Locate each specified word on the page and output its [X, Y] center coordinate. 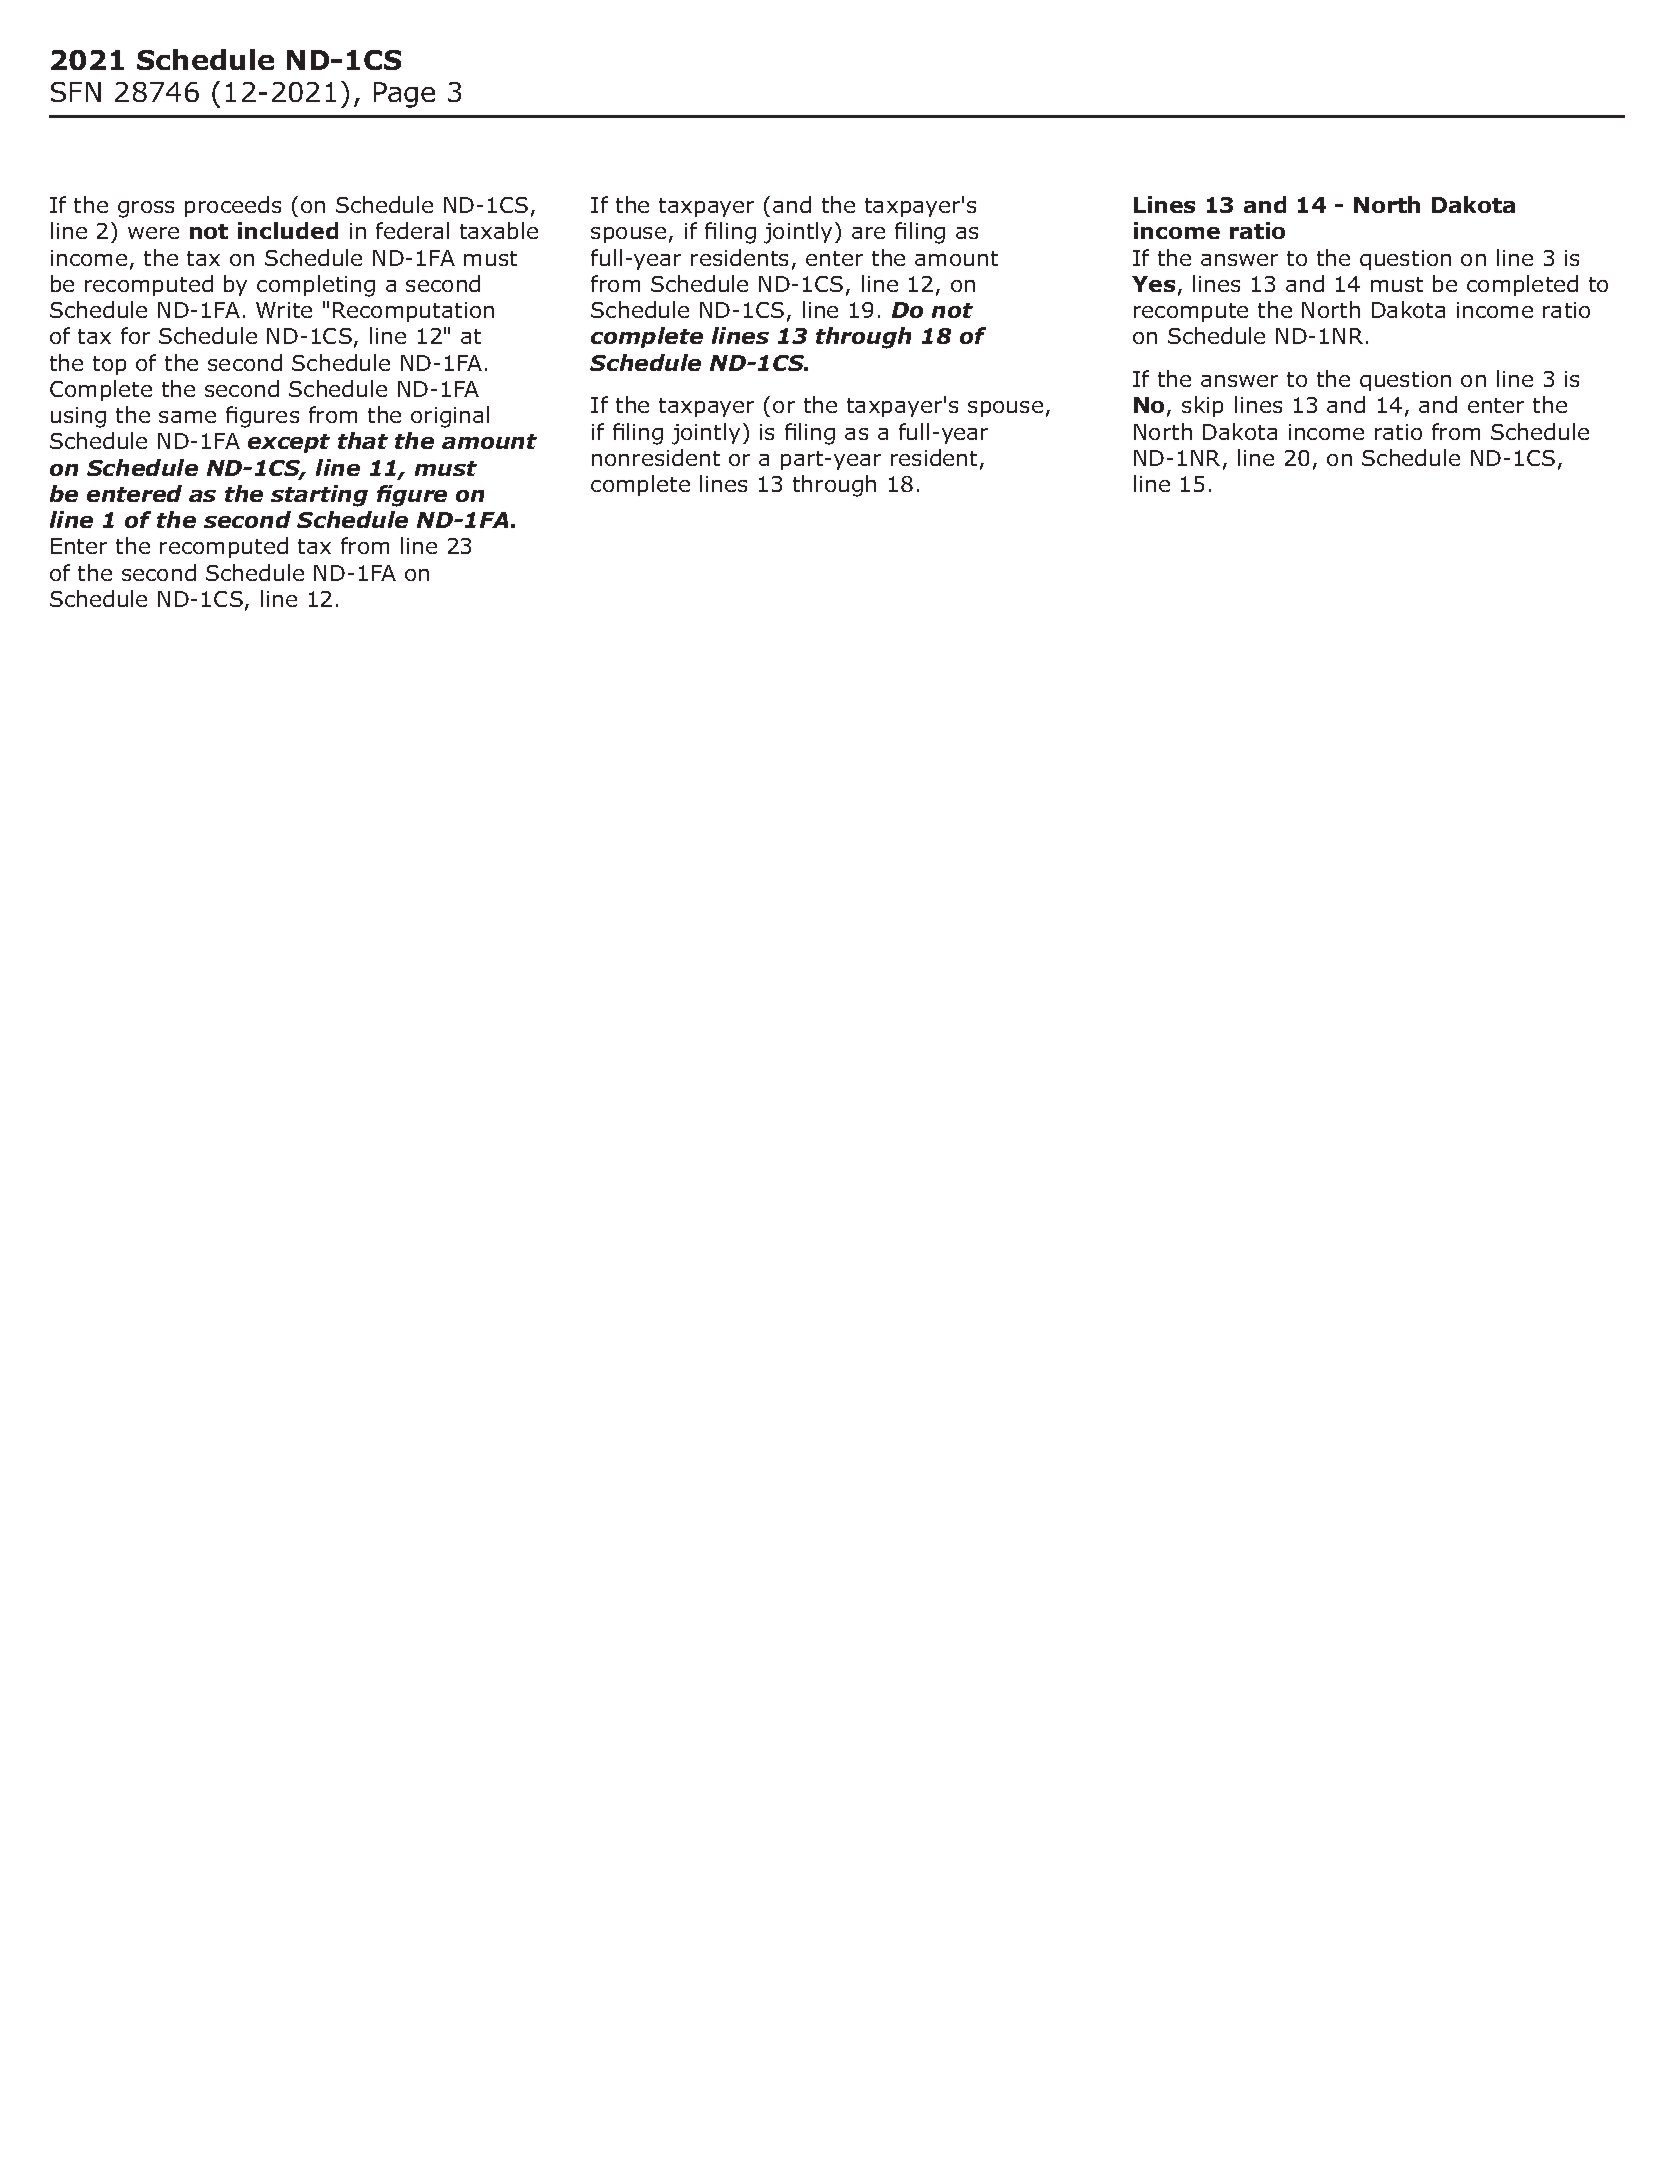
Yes [1153, 284]
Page [404, 95]
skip [1202, 406]
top [109, 365]
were [153, 233]
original [450, 417]
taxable [499, 230]
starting [319, 496]
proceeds [233, 206]
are [868, 233]
